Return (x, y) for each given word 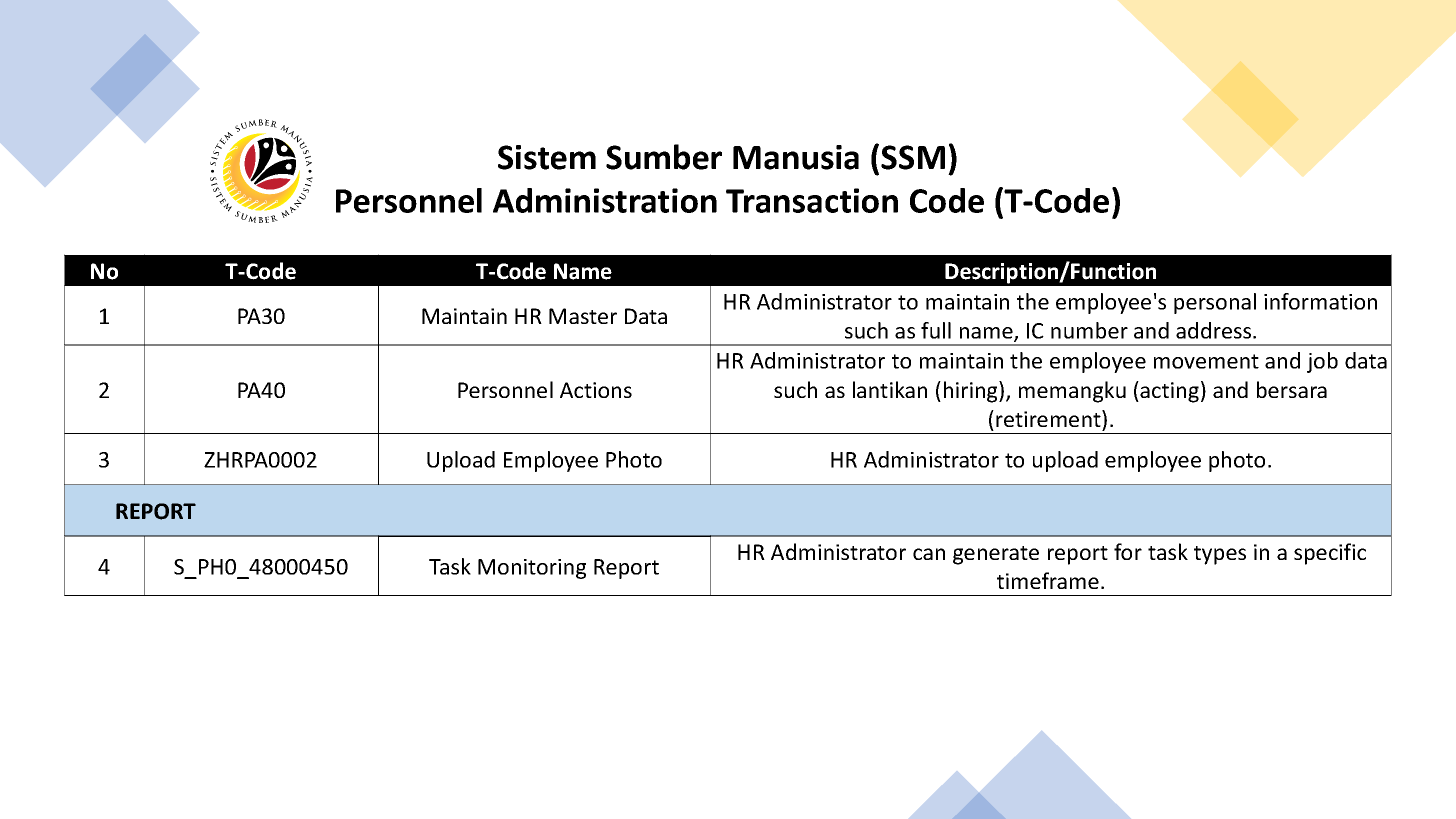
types (1220, 555)
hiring (972, 392)
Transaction (812, 200)
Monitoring (532, 569)
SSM (913, 157)
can (929, 554)
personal (1215, 303)
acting (1168, 392)
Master (583, 316)
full (936, 330)
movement (1206, 361)
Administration (605, 200)
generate (996, 555)
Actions (596, 390)
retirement (1049, 418)
